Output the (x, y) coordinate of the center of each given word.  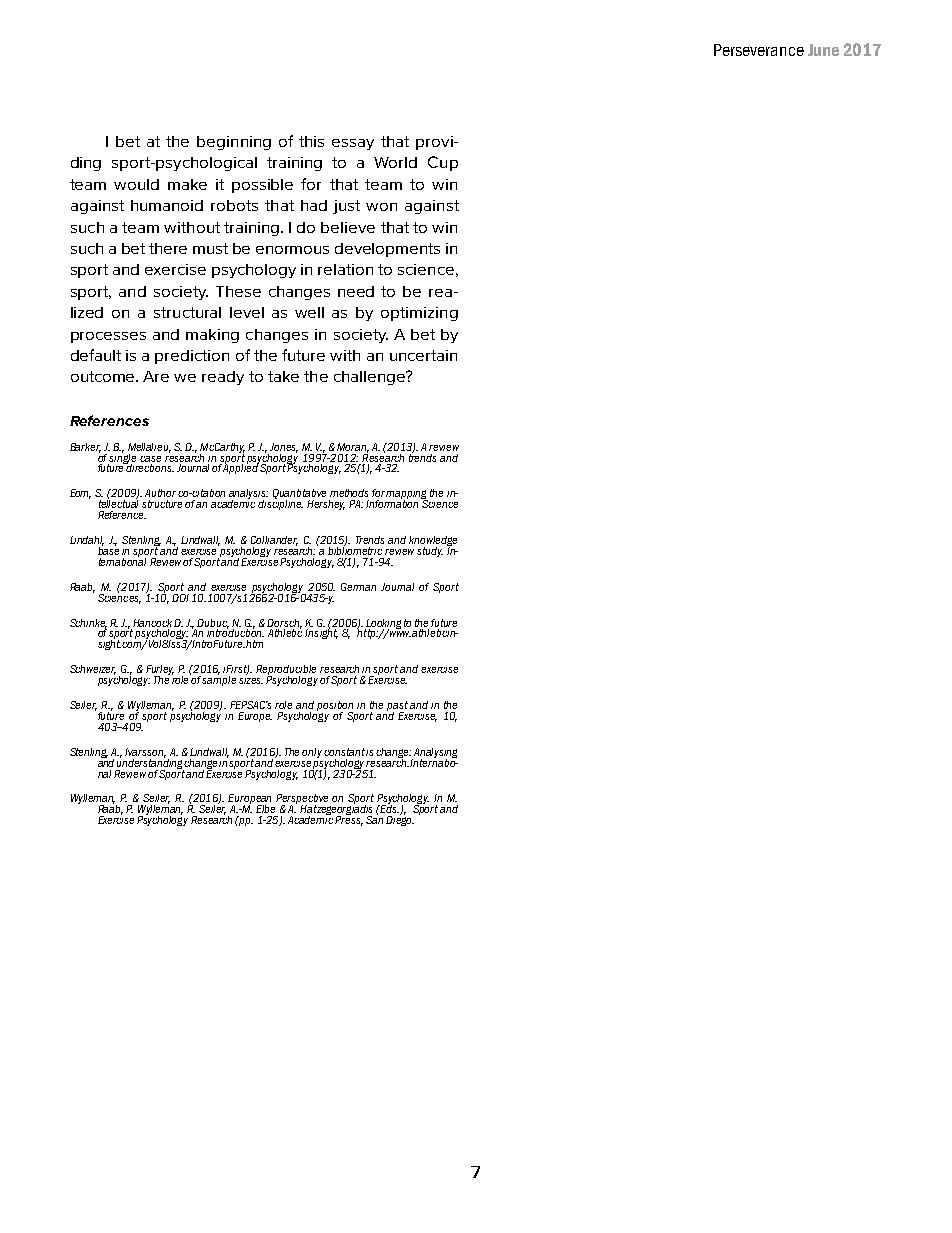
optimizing (419, 314)
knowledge (433, 542)
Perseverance (759, 50)
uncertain (423, 355)
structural (187, 312)
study (430, 552)
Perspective (303, 800)
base (108, 549)
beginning (234, 143)
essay (353, 144)
